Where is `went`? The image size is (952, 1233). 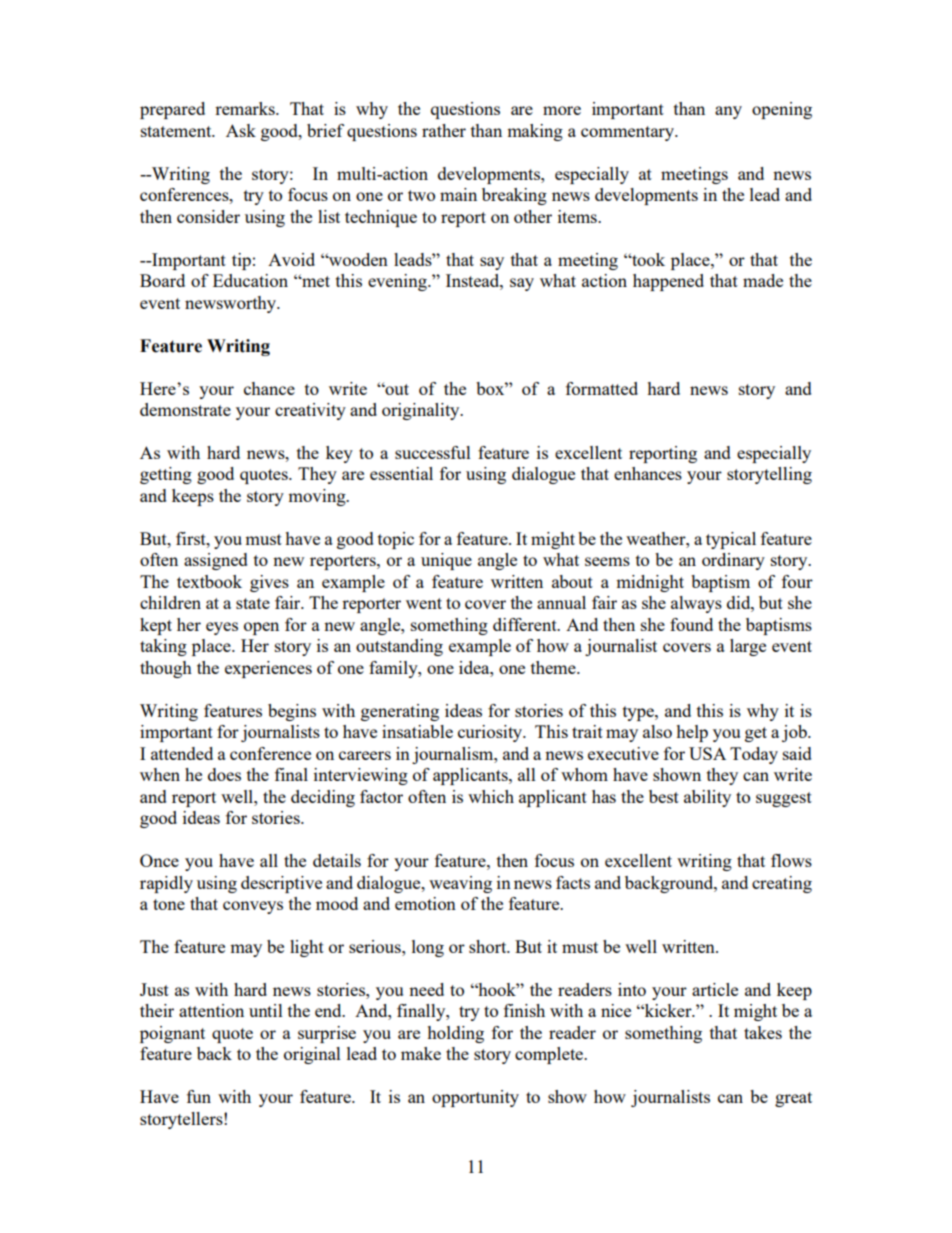 went is located at coordinates (424, 603).
